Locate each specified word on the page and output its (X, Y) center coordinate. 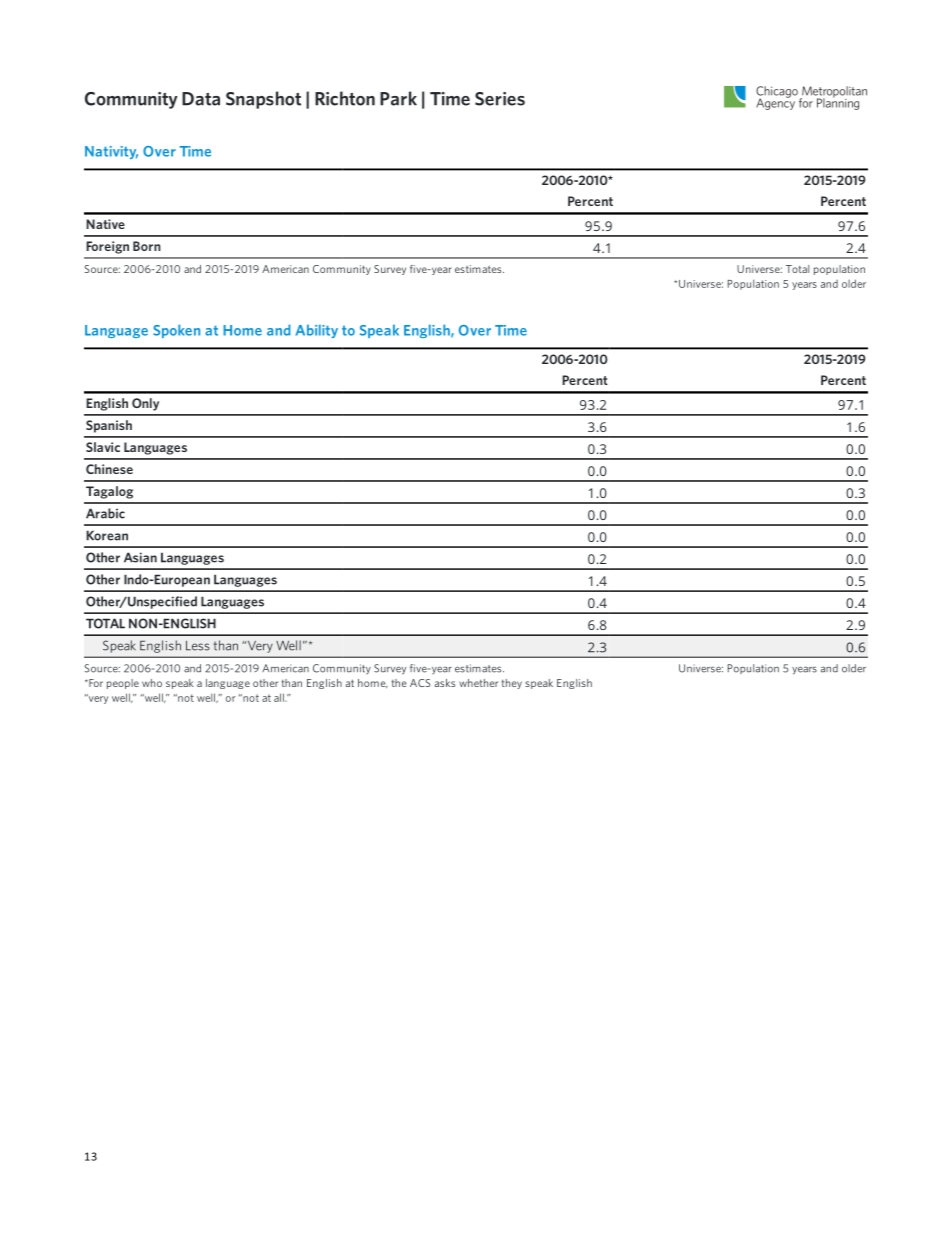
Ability (317, 331)
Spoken (176, 331)
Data (201, 99)
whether (478, 683)
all (280, 697)
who (152, 683)
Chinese (109, 469)
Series (500, 99)
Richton (345, 98)
